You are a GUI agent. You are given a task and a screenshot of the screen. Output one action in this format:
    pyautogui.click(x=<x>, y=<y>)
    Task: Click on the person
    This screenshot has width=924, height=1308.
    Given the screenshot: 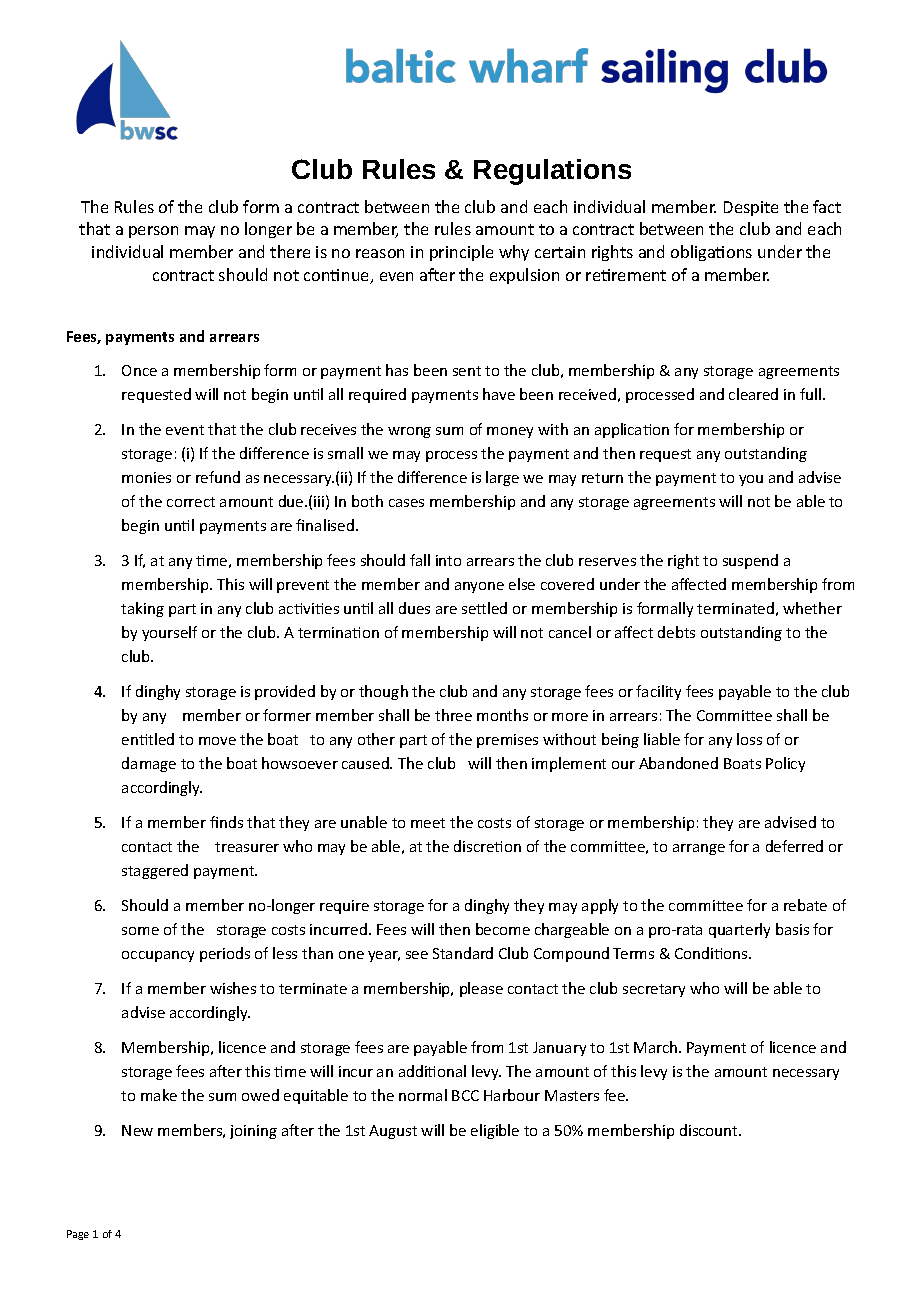 What is the action you would take?
    pyautogui.click(x=153, y=232)
